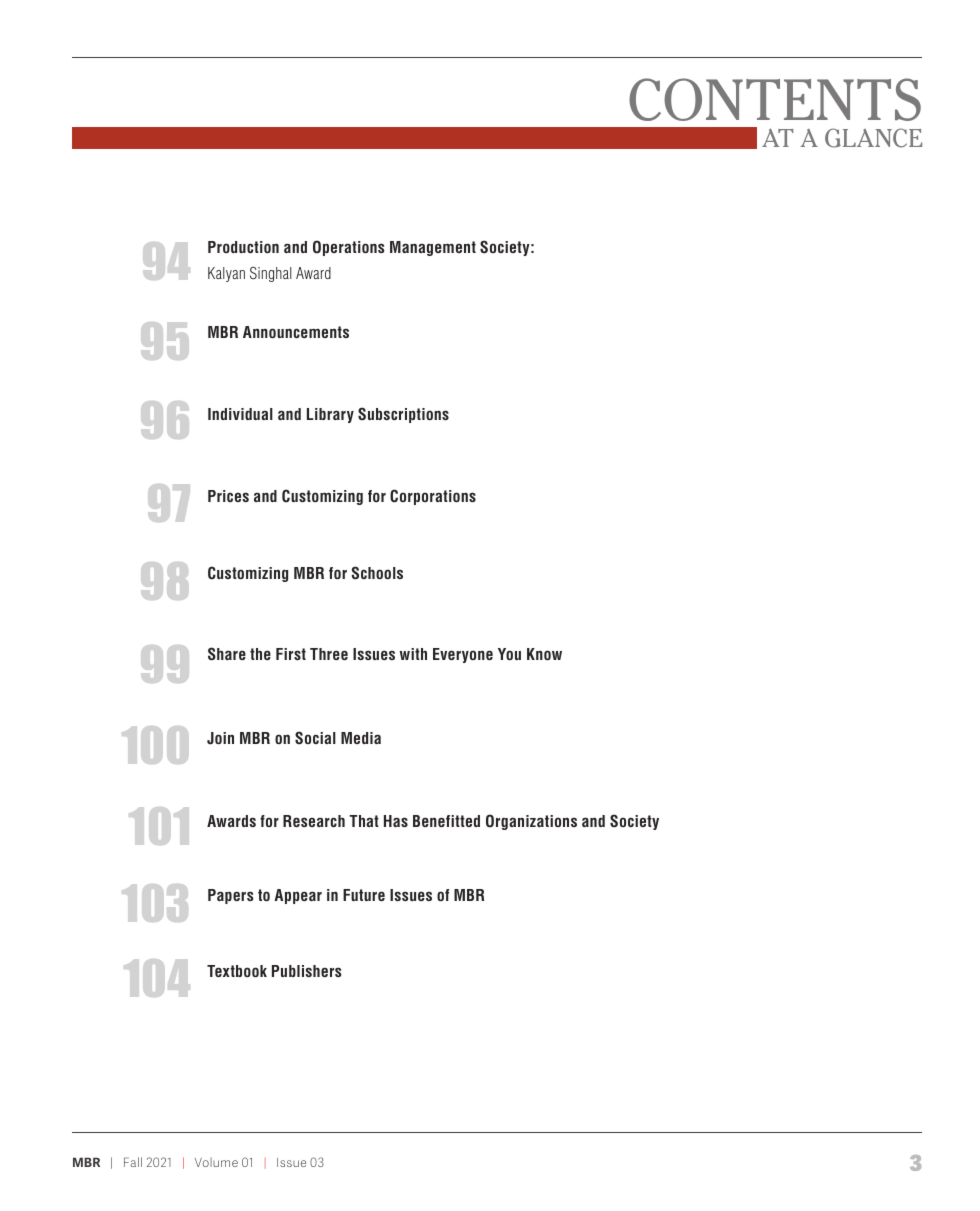 Image resolution: width=980 pixels, height=1211 pixels. Describe the element at coordinates (243, 247) in the image. I see `Production` at that location.
